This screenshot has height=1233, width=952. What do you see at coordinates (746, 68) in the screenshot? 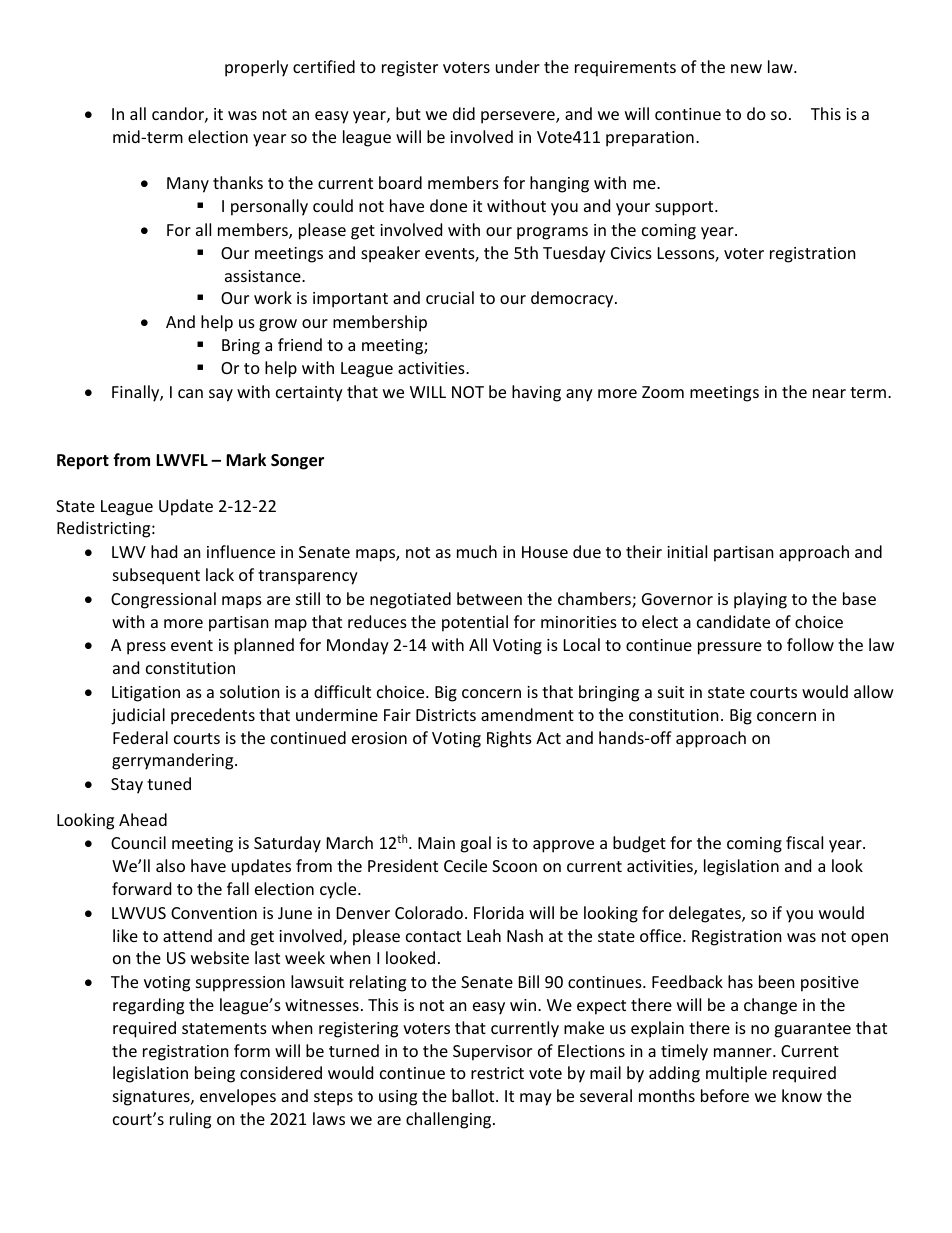
I see `new` at bounding box center [746, 68].
